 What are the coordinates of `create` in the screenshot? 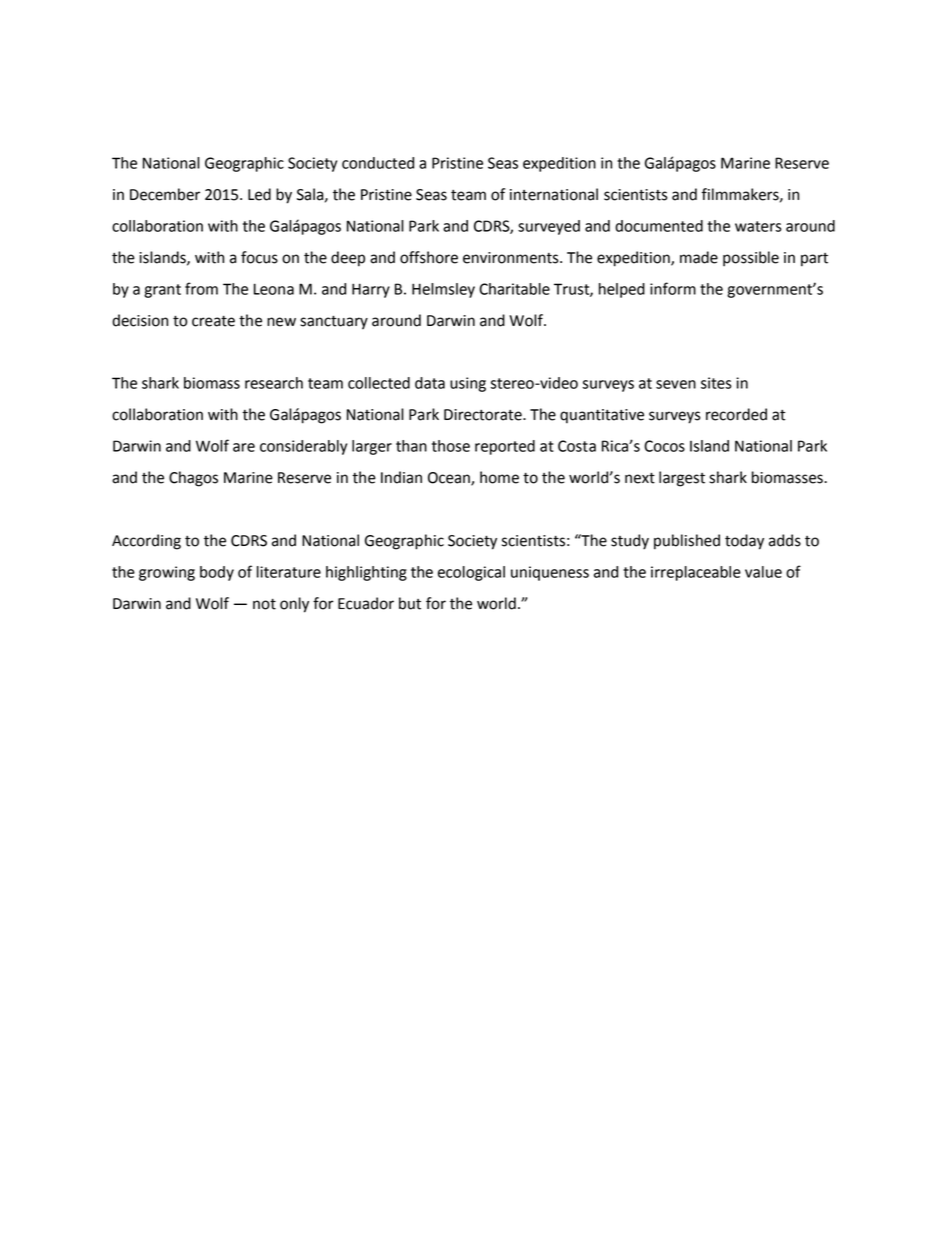 It's located at (213, 321).
